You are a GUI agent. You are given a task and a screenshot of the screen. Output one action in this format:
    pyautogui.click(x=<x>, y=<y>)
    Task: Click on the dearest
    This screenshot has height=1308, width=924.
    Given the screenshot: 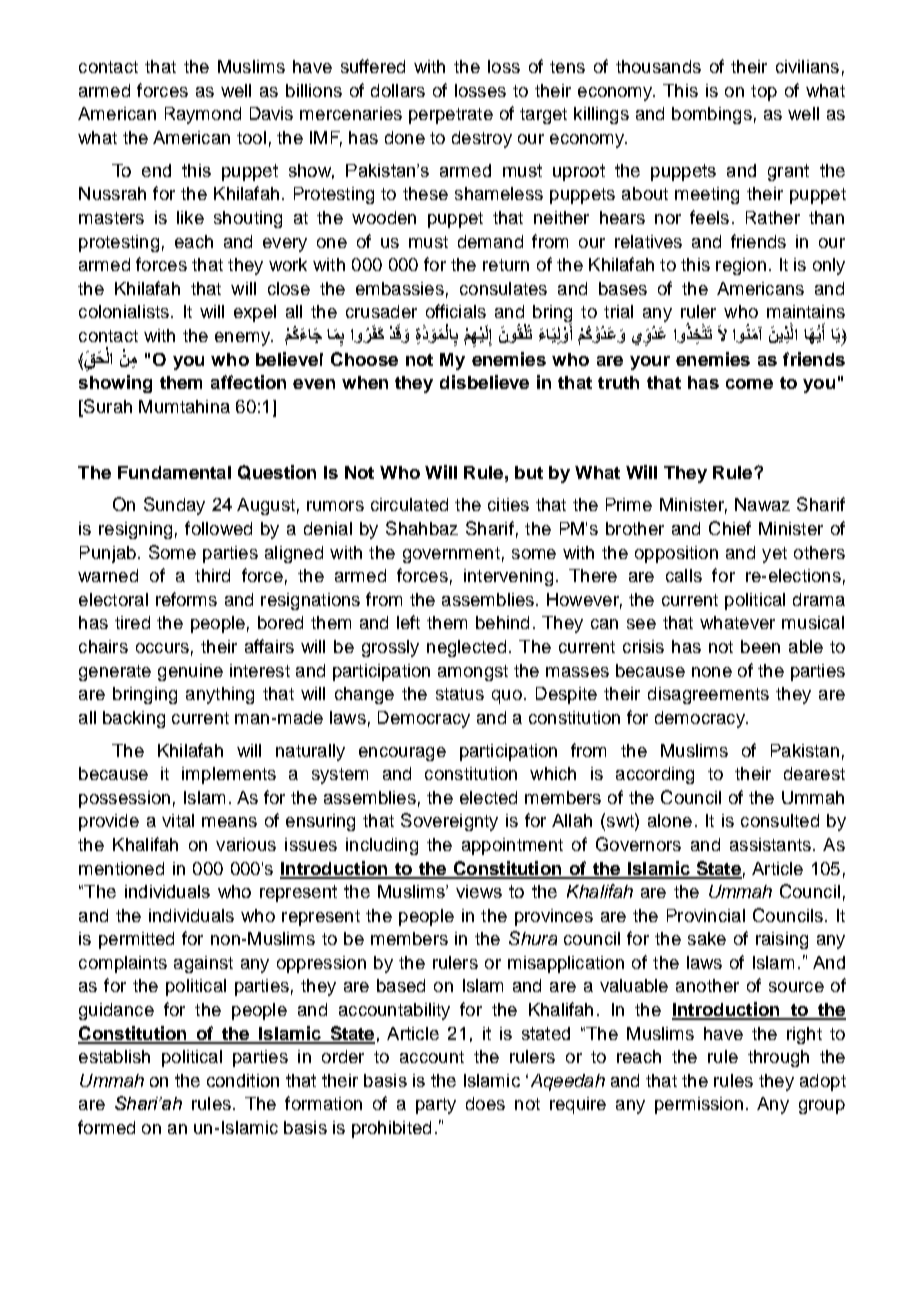 What is the action you would take?
    pyautogui.click(x=814, y=773)
